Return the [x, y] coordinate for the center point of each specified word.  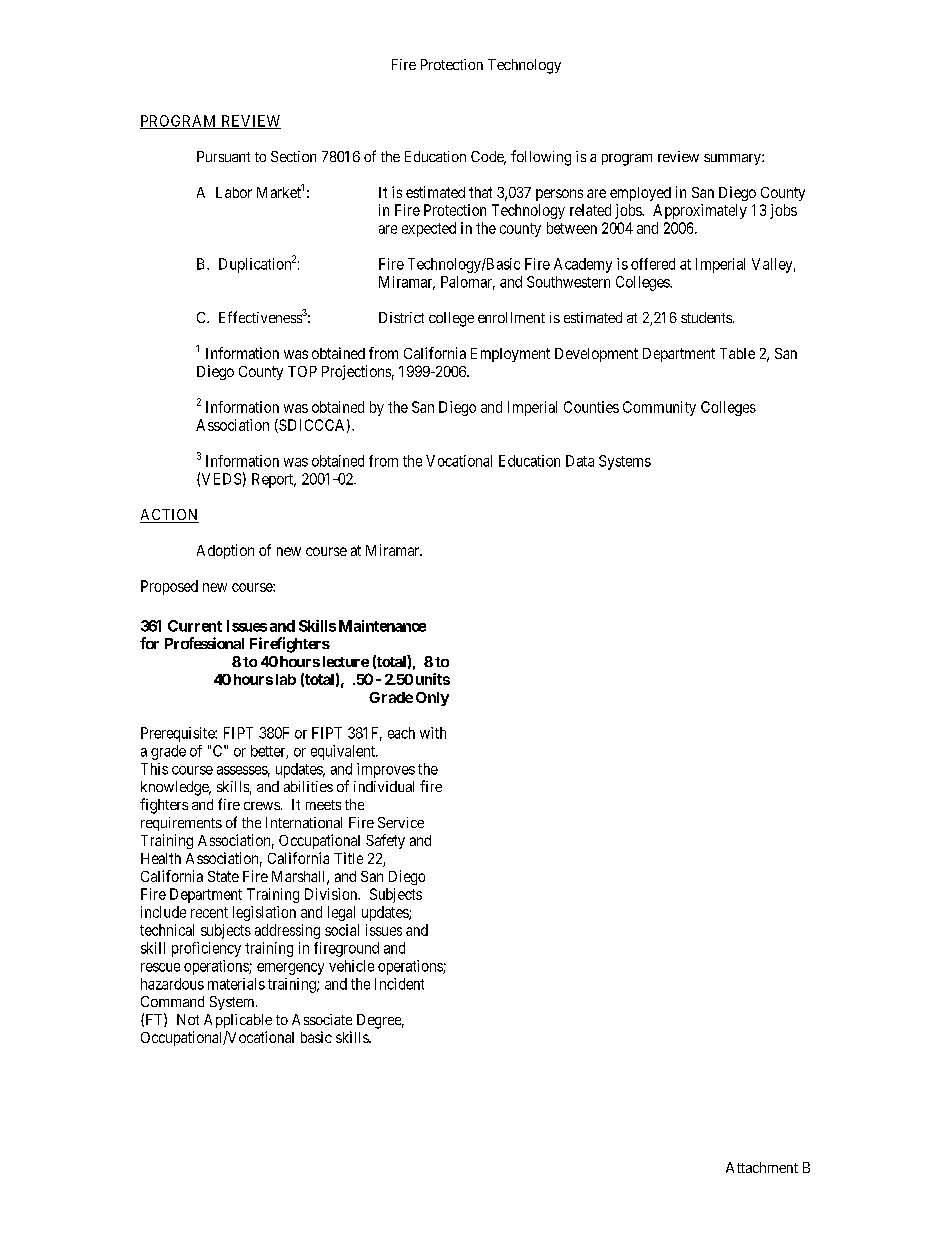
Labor [234, 192]
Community [659, 408]
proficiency [206, 949]
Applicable [238, 1021]
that [480, 192]
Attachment [762, 1167]
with [433, 733]
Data [580, 461]
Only [432, 699]
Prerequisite [178, 734]
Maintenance [382, 626]
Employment [510, 355]
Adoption [225, 551]
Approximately [700, 211]
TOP [302, 371]
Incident [399, 984]
